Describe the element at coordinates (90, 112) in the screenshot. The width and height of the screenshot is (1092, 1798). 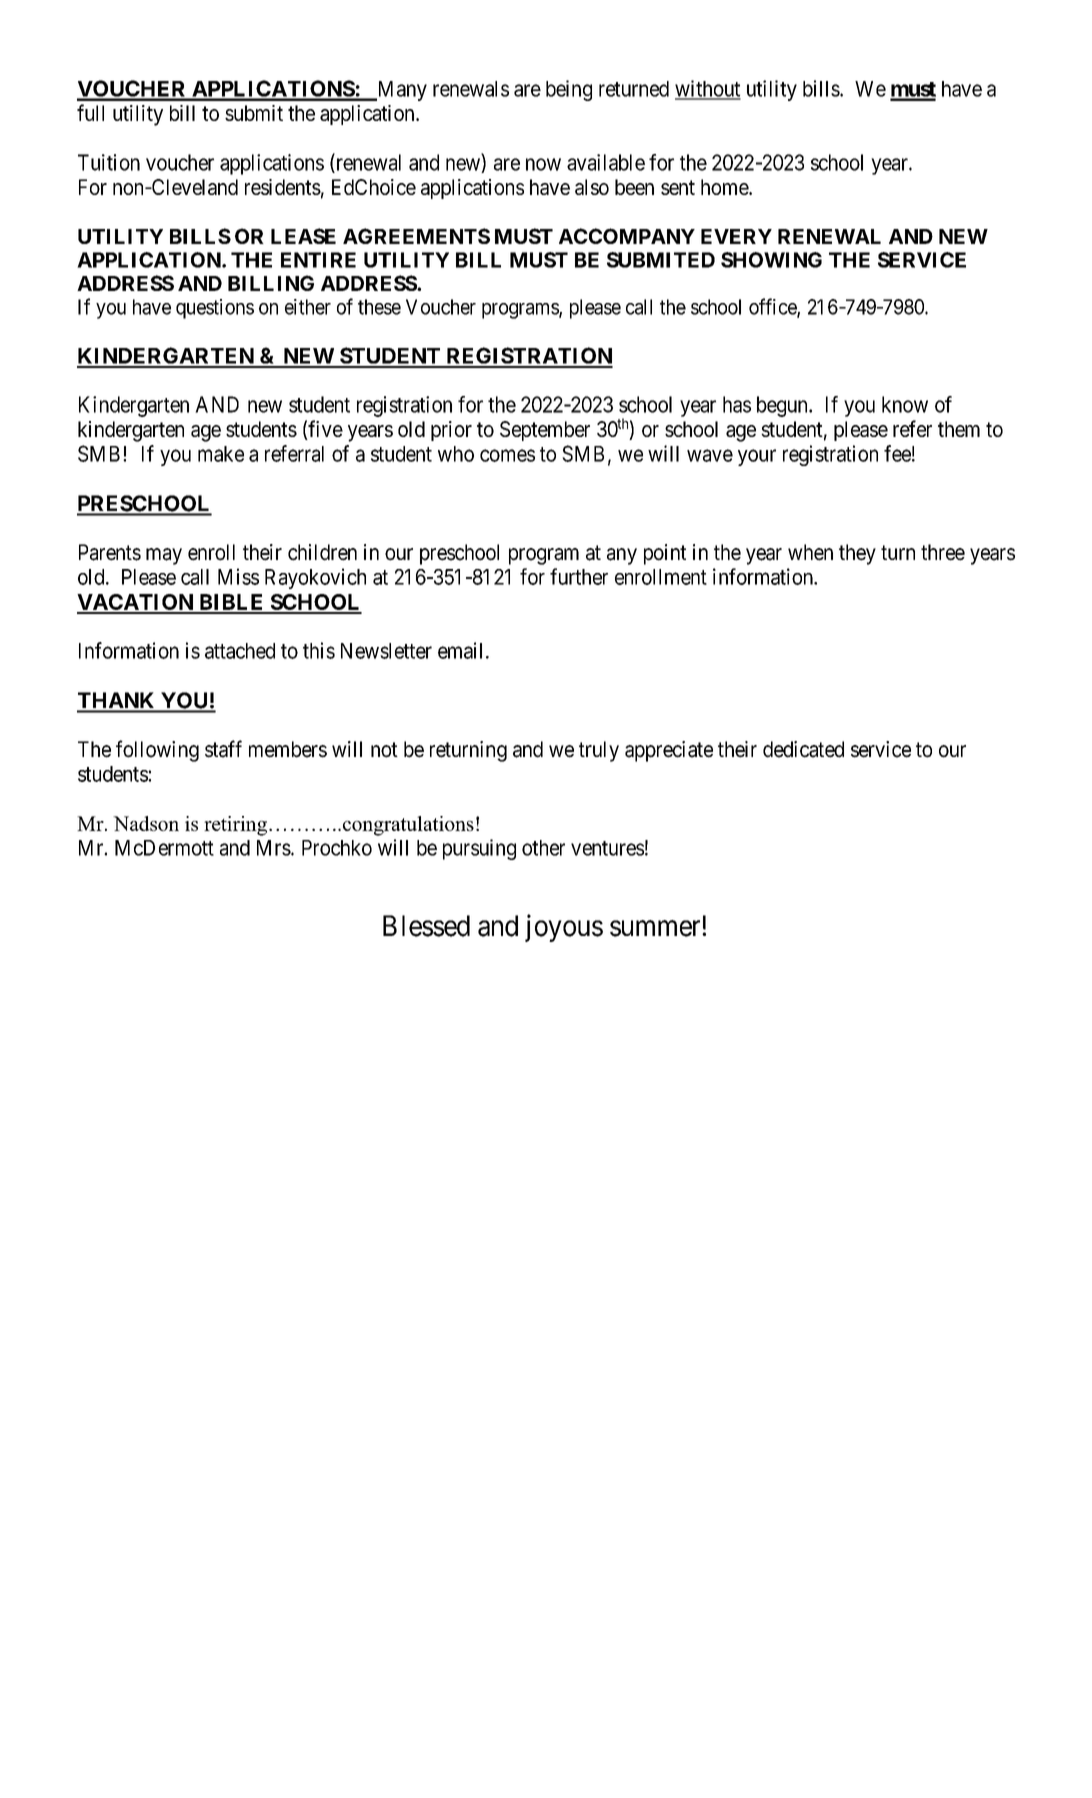
I see `full` at that location.
